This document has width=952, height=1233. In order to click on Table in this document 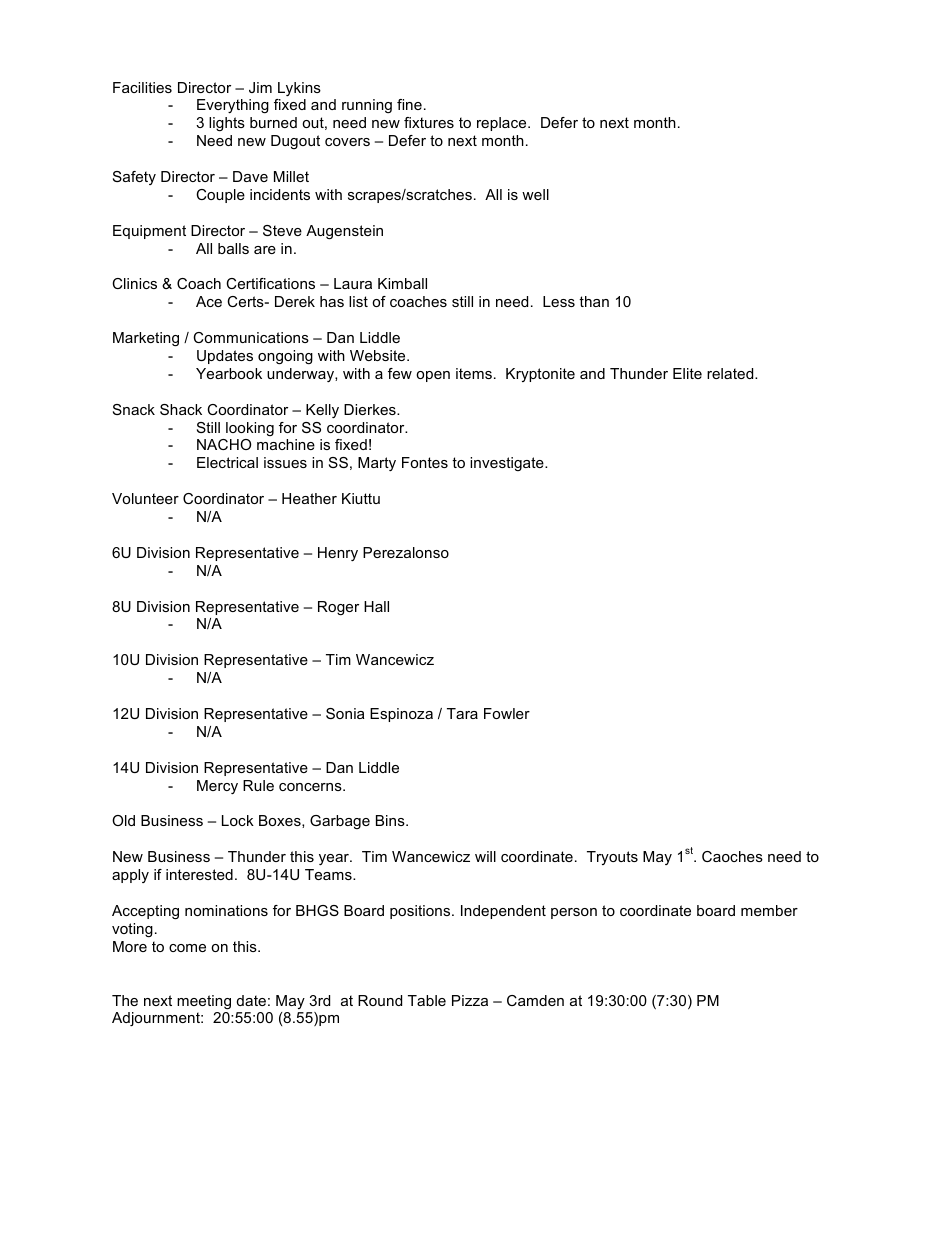, I will do `click(427, 1000)`.
